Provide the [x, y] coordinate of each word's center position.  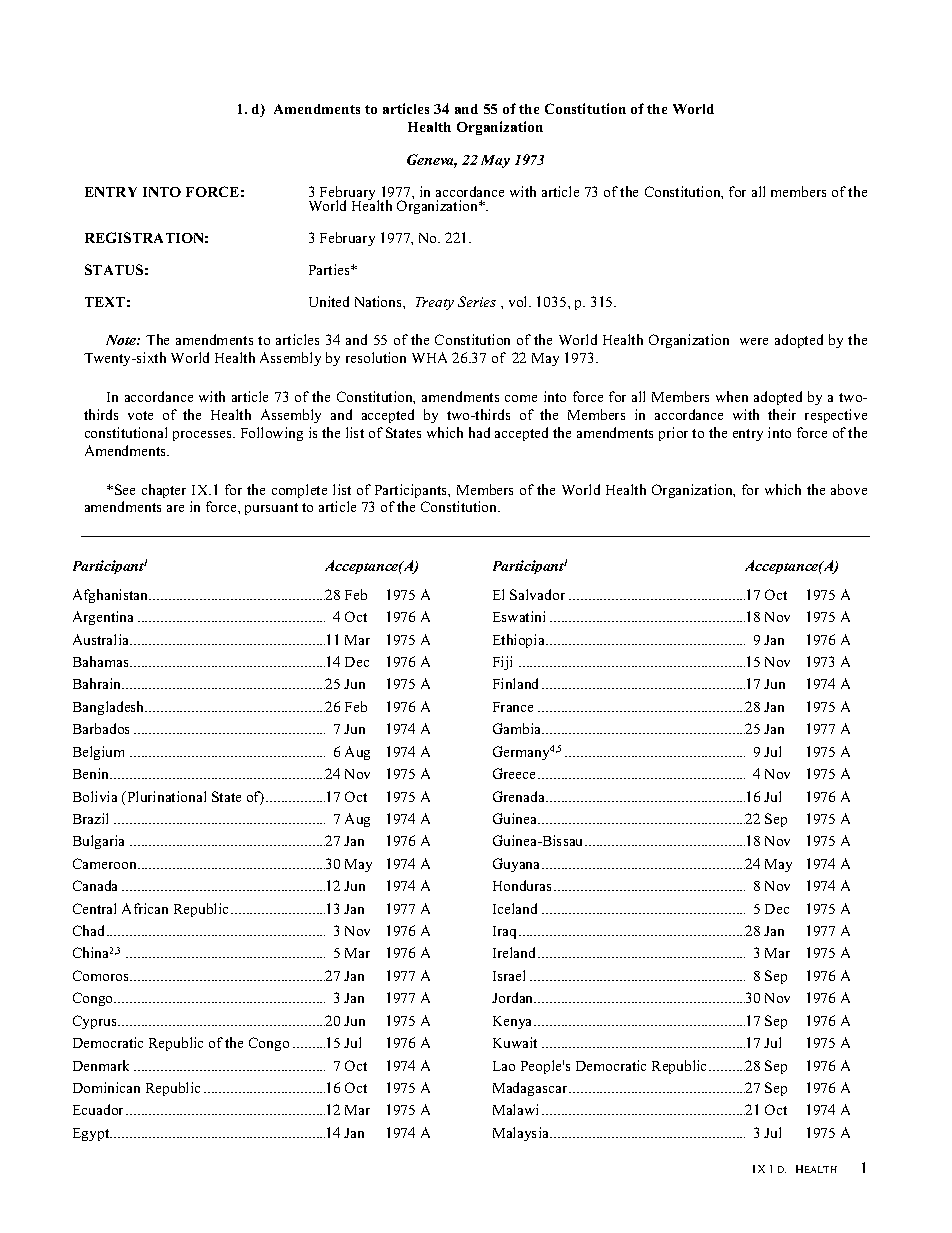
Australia [102, 639]
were [754, 341]
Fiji [502, 663]
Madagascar [531, 1089]
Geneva [432, 161]
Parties [330, 269]
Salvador [537, 594]
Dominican [106, 1087]
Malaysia [522, 1134]
